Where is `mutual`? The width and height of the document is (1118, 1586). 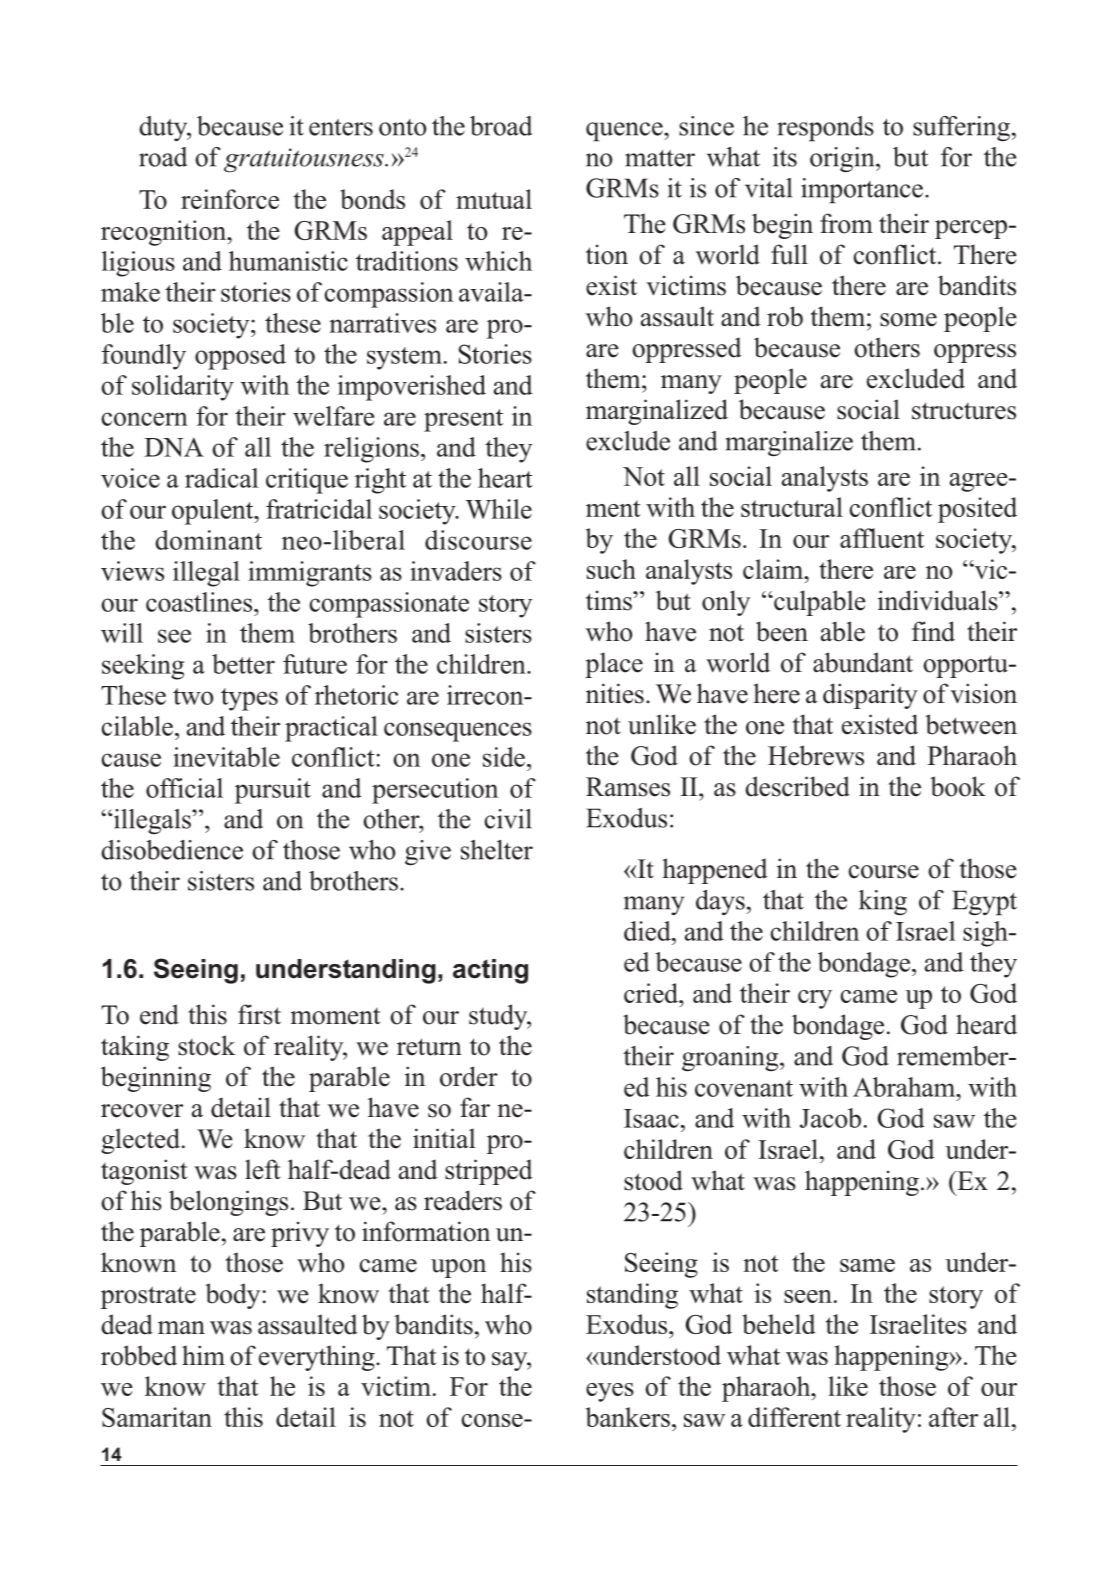 mutual is located at coordinates (494, 199).
